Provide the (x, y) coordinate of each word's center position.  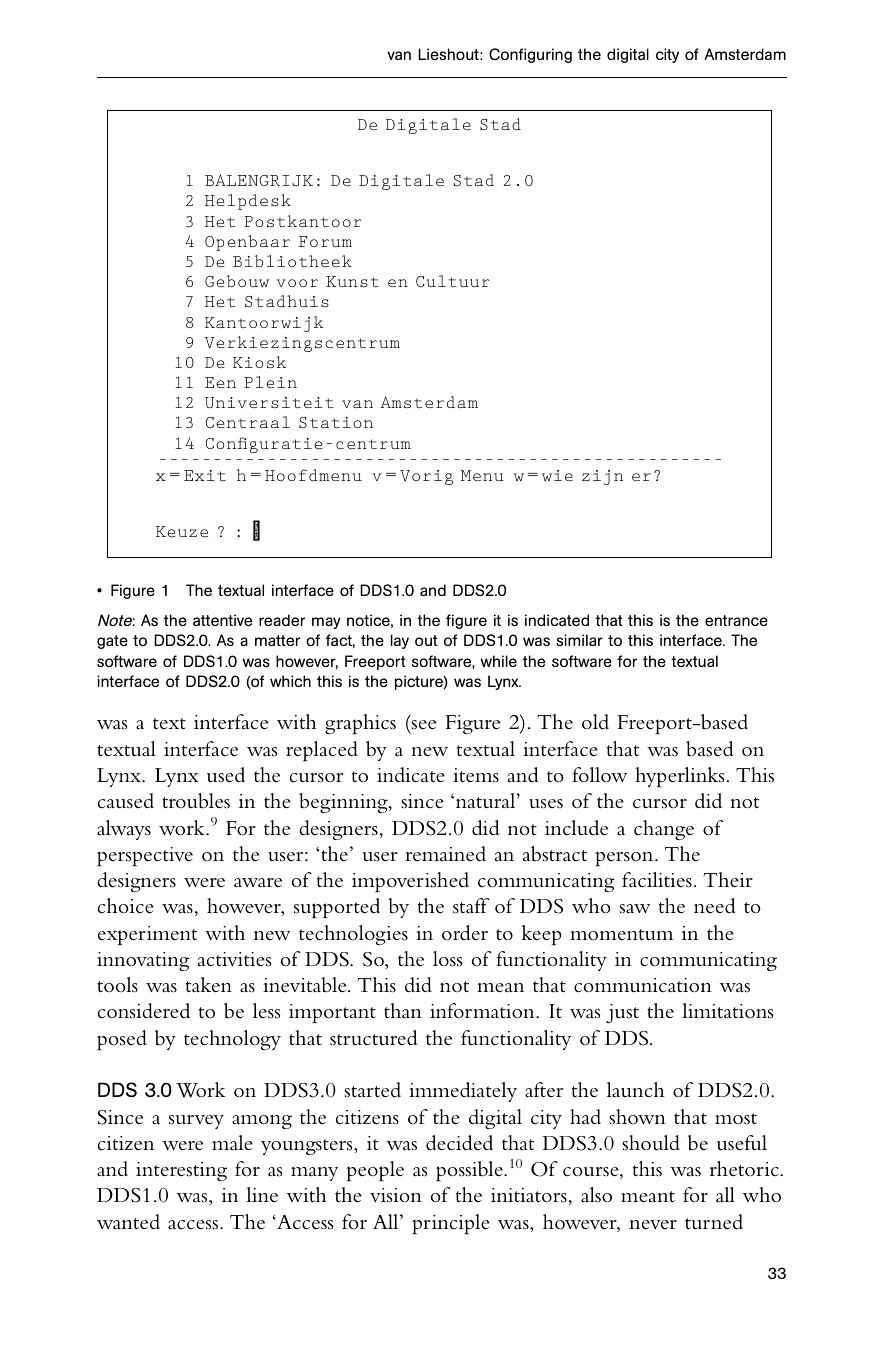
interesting (181, 1171)
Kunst (352, 281)
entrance (736, 620)
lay (400, 641)
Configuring (530, 55)
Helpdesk (248, 202)
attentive (222, 620)
